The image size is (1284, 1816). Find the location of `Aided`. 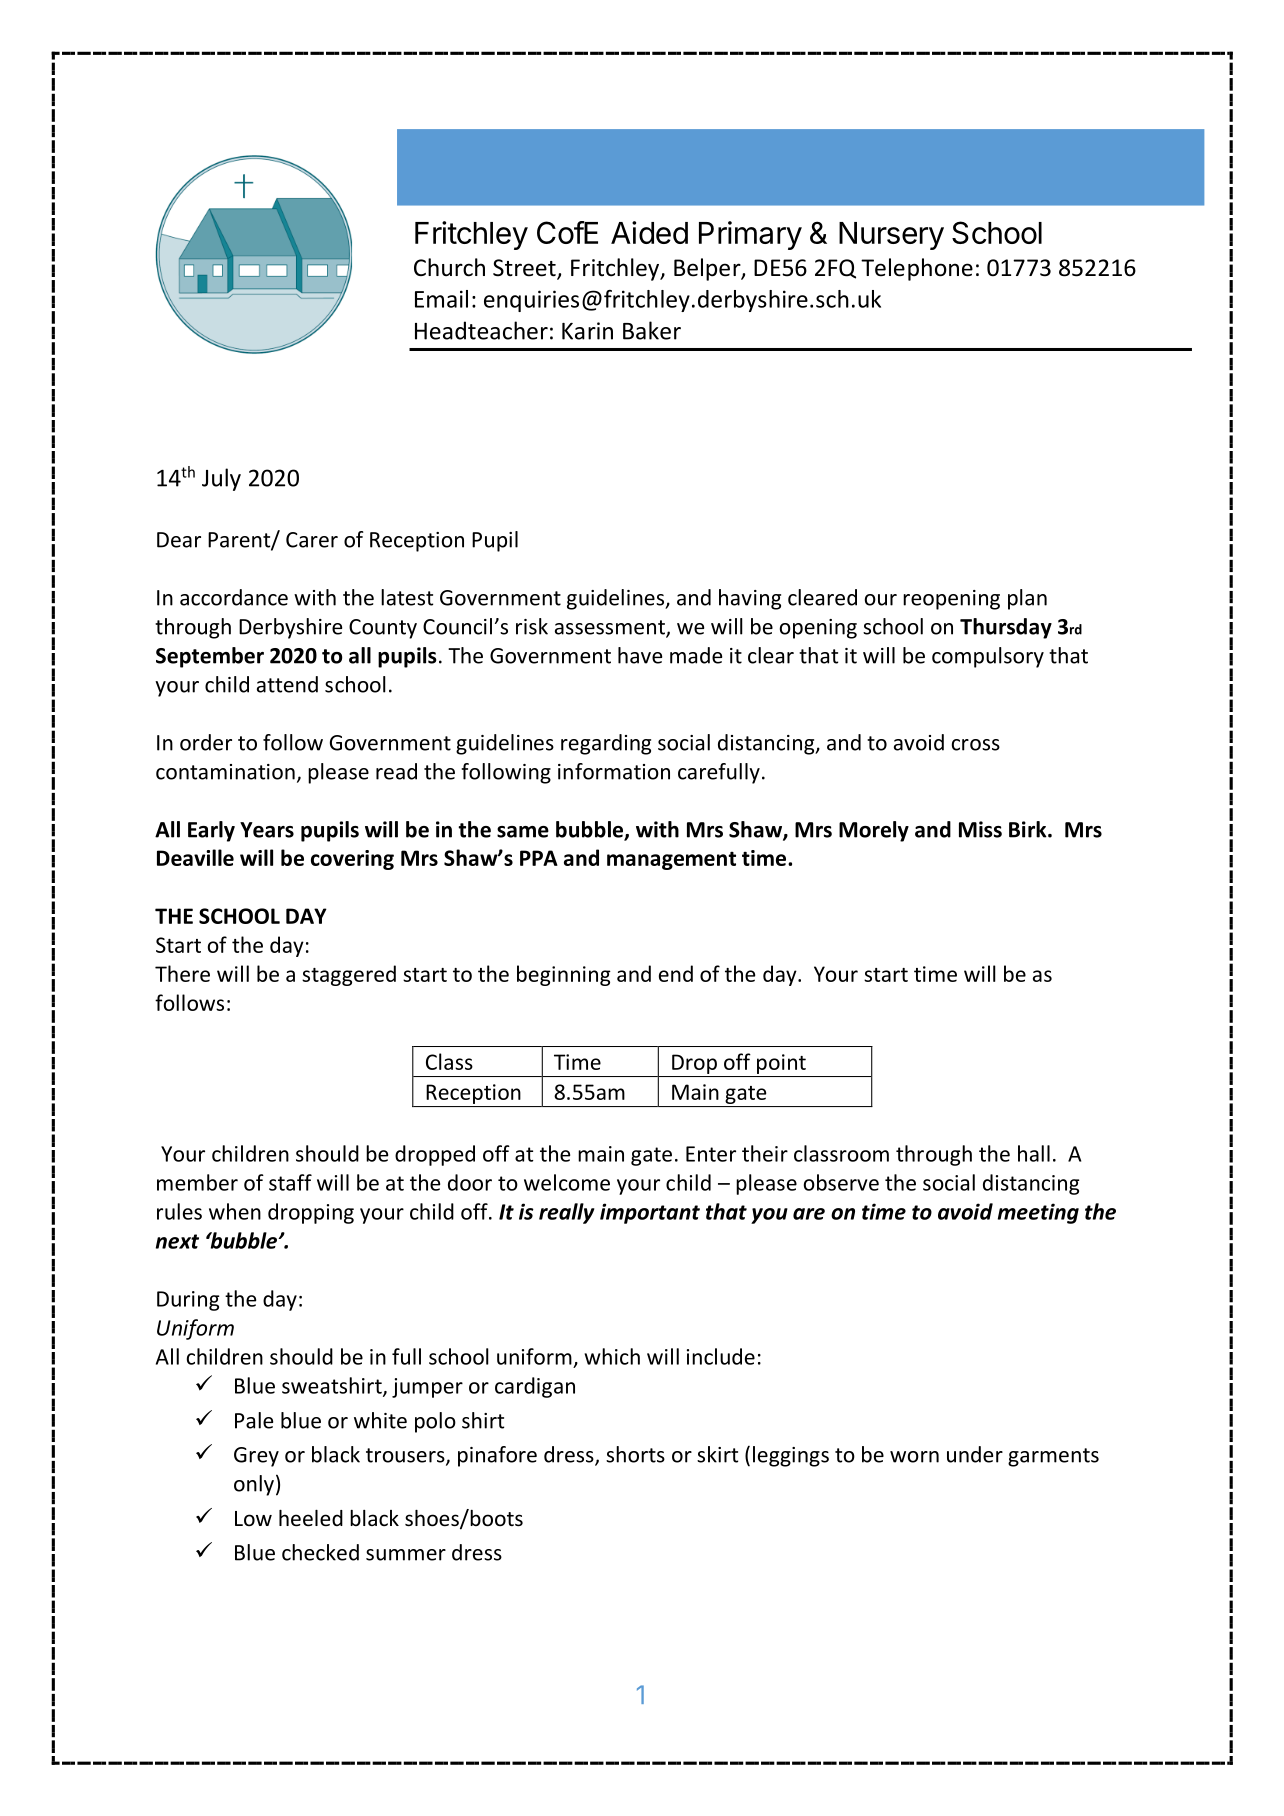

Aided is located at coordinates (649, 232).
